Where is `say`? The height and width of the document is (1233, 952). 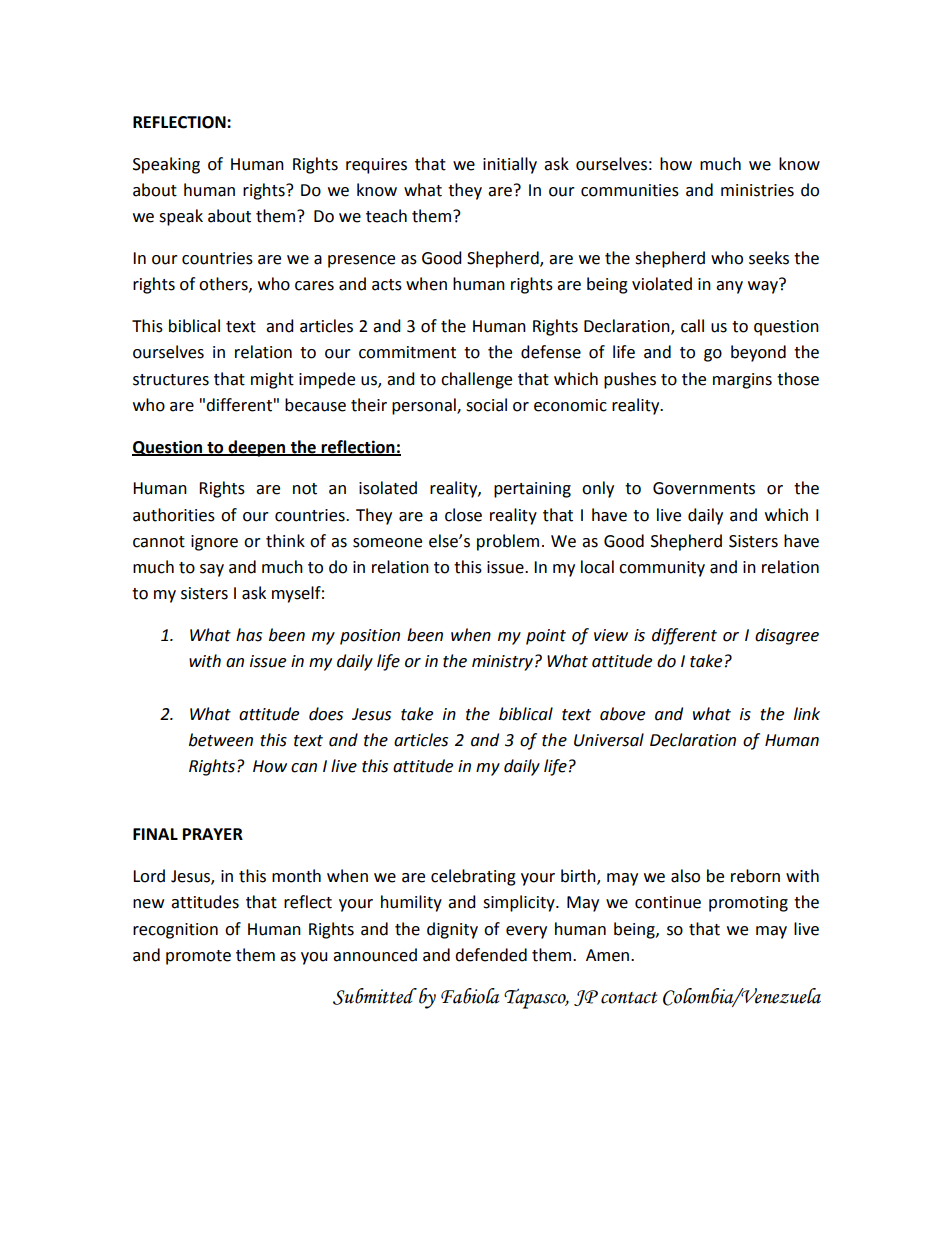 say is located at coordinates (212, 570).
